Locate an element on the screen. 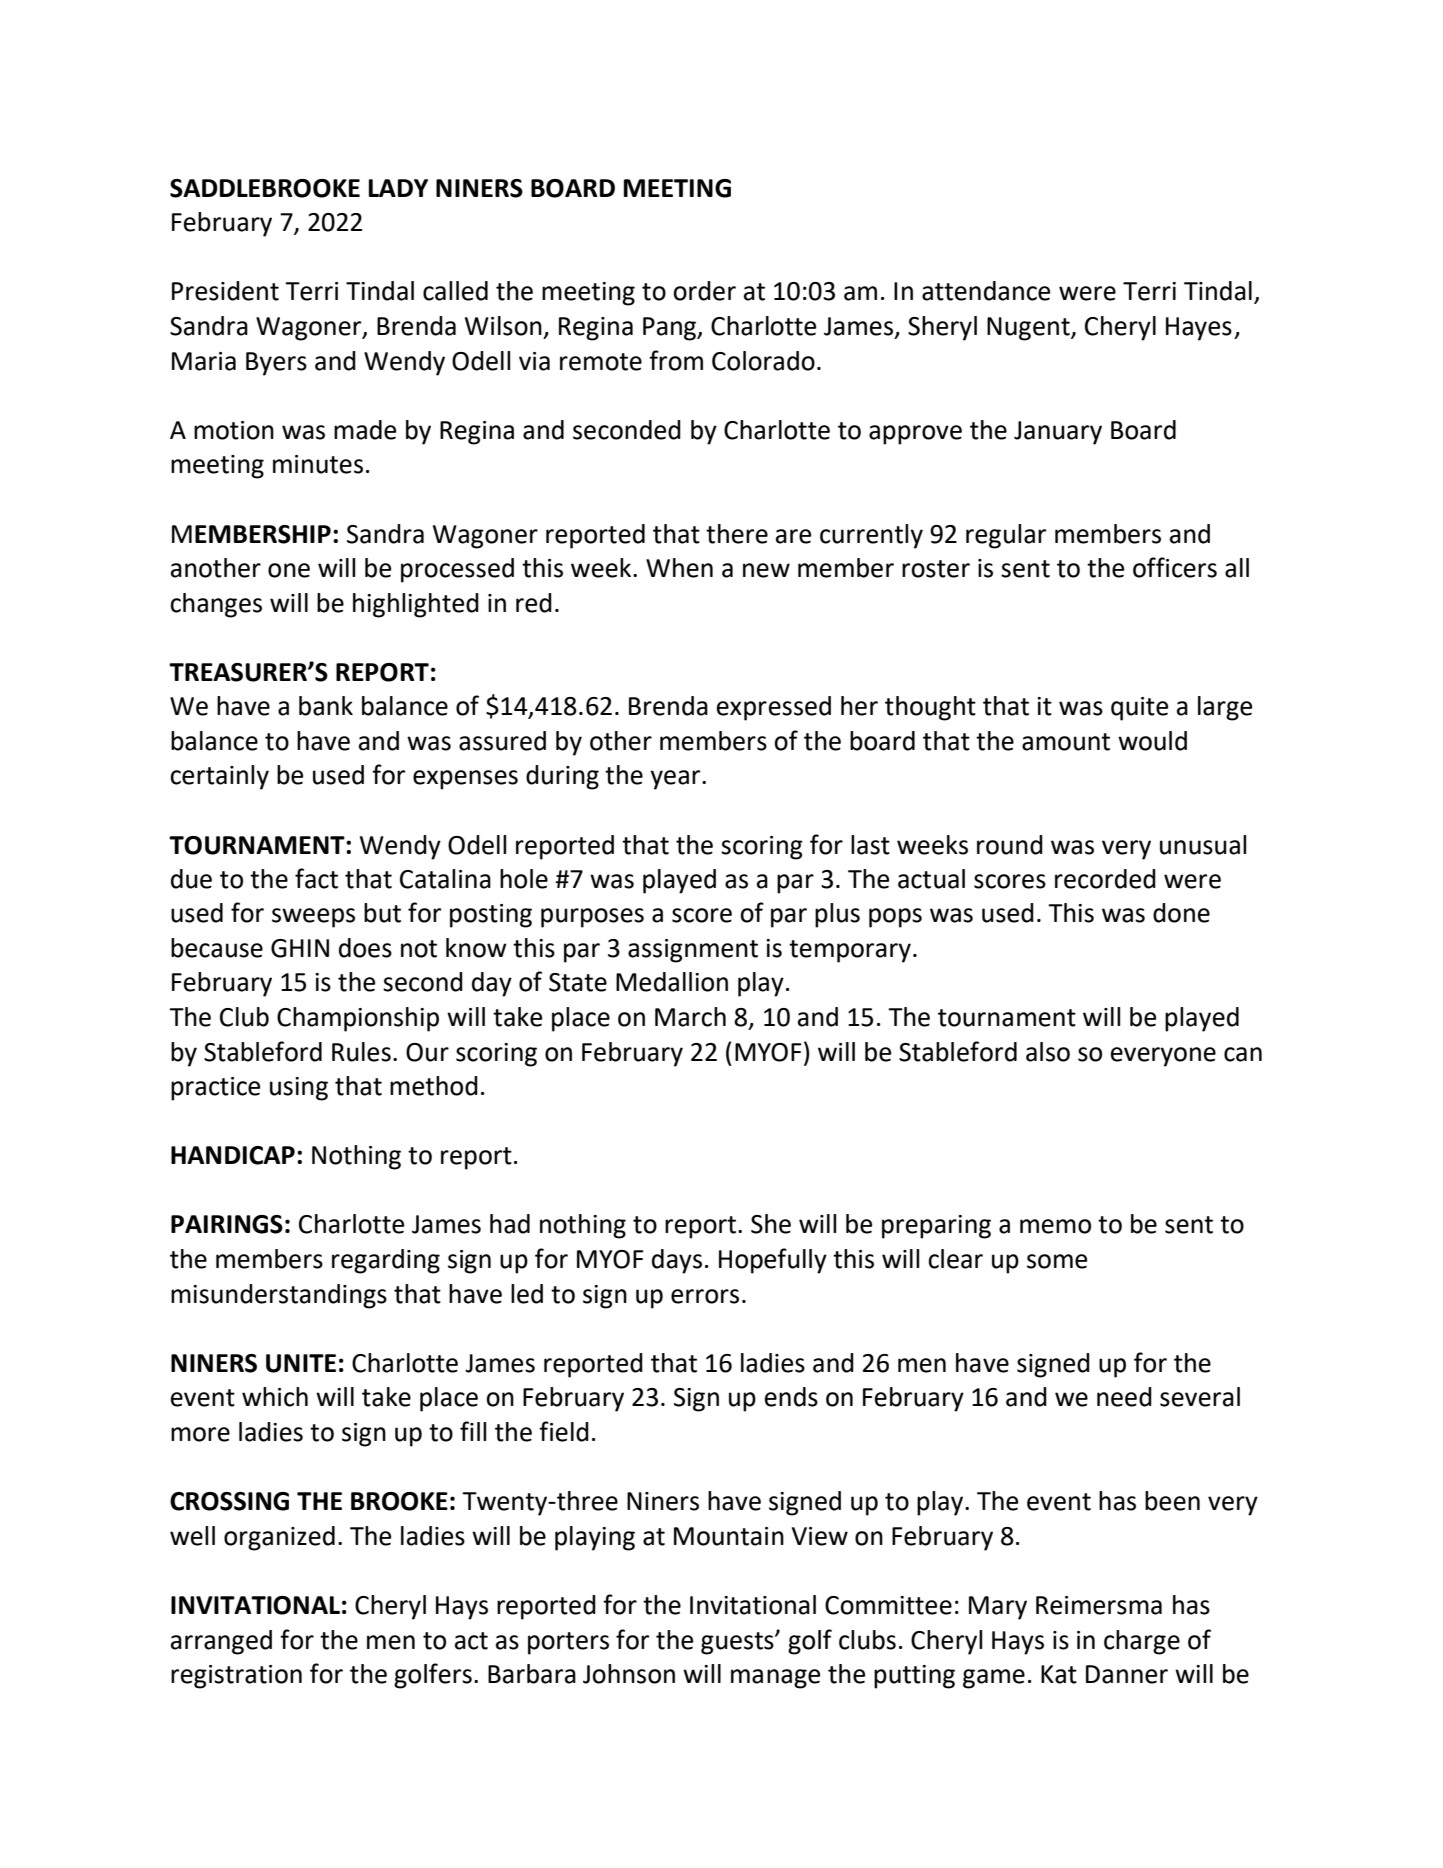 Image resolution: width=1443 pixels, height=1868 pixels. When is located at coordinates (679, 568).
